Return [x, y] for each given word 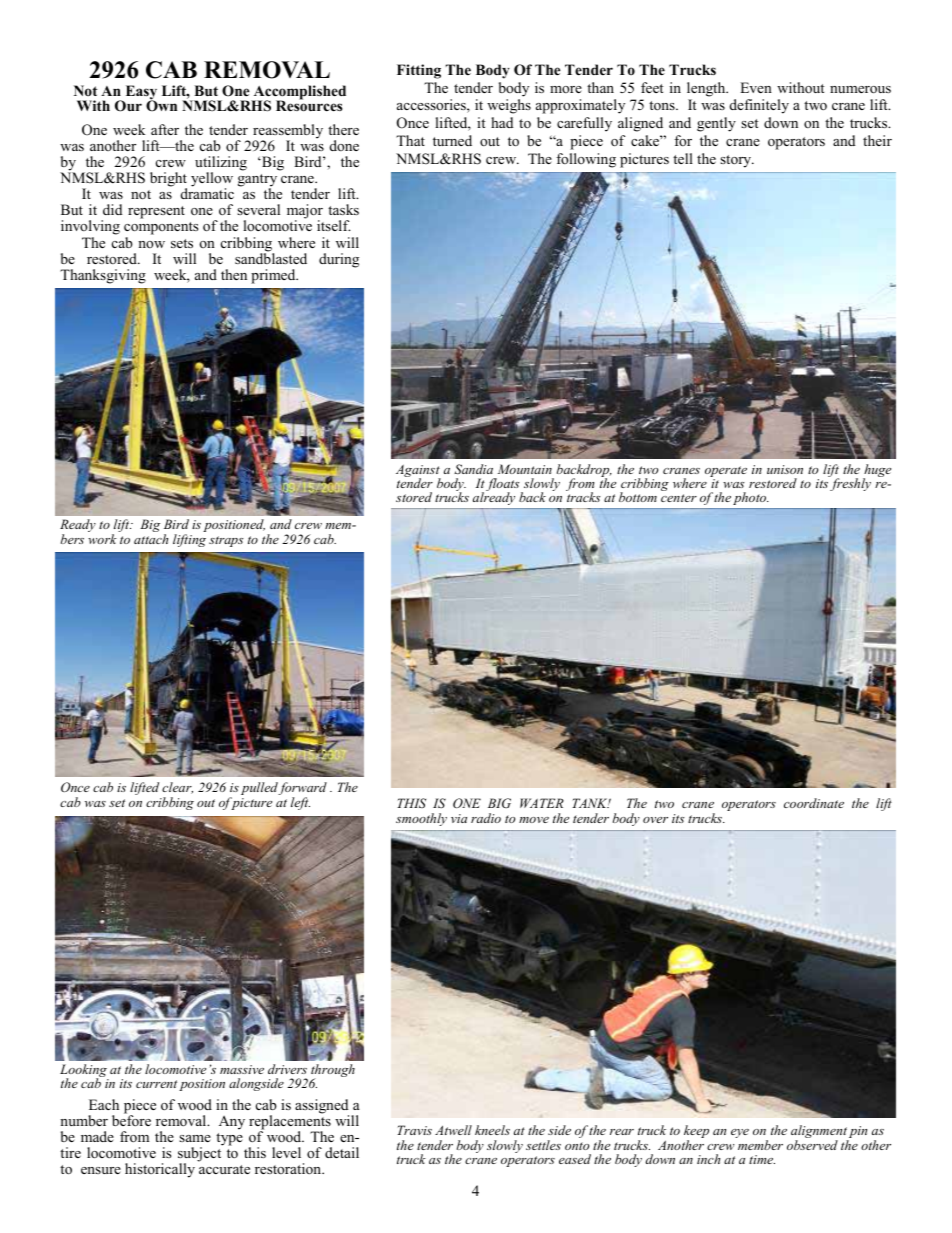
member [760, 1145]
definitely [759, 106]
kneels [492, 1130]
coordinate [814, 803]
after [165, 129]
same [195, 1138]
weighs [509, 106]
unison [785, 469]
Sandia [473, 469]
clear [177, 788]
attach [151, 539]
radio [486, 818]
